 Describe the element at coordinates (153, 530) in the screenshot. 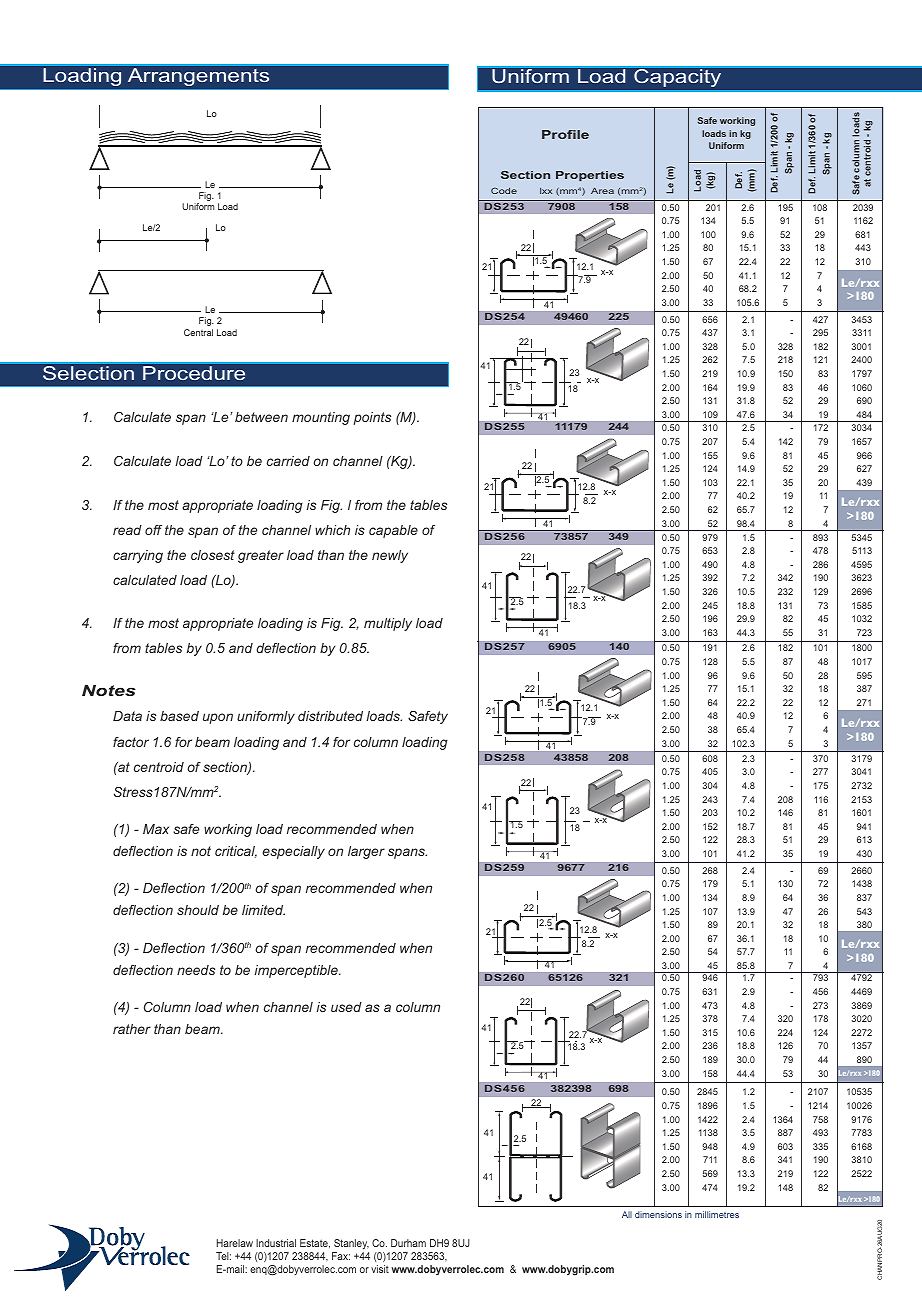

I see `off` at that location.
